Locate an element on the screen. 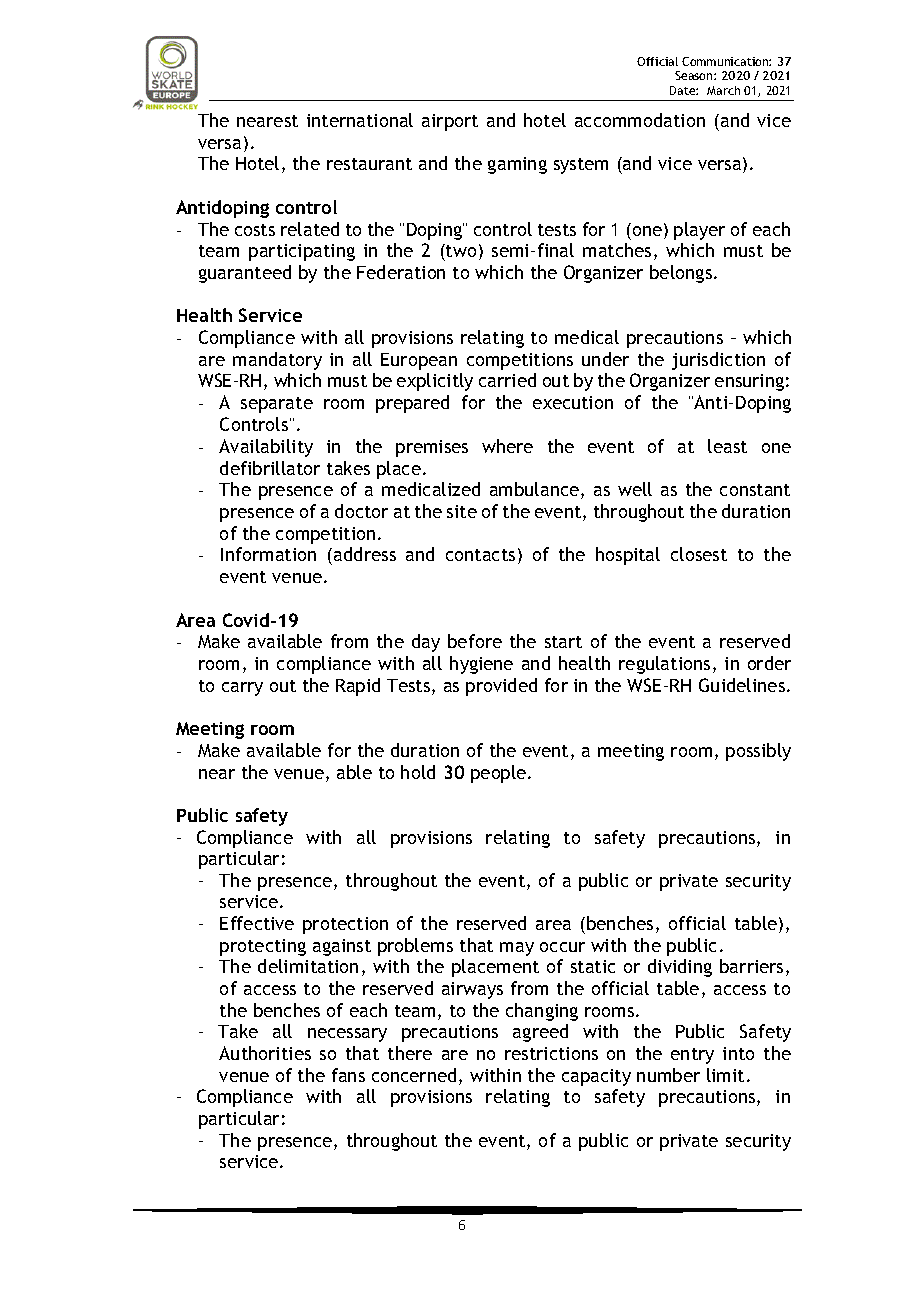  agreed is located at coordinates (540, 1033).
